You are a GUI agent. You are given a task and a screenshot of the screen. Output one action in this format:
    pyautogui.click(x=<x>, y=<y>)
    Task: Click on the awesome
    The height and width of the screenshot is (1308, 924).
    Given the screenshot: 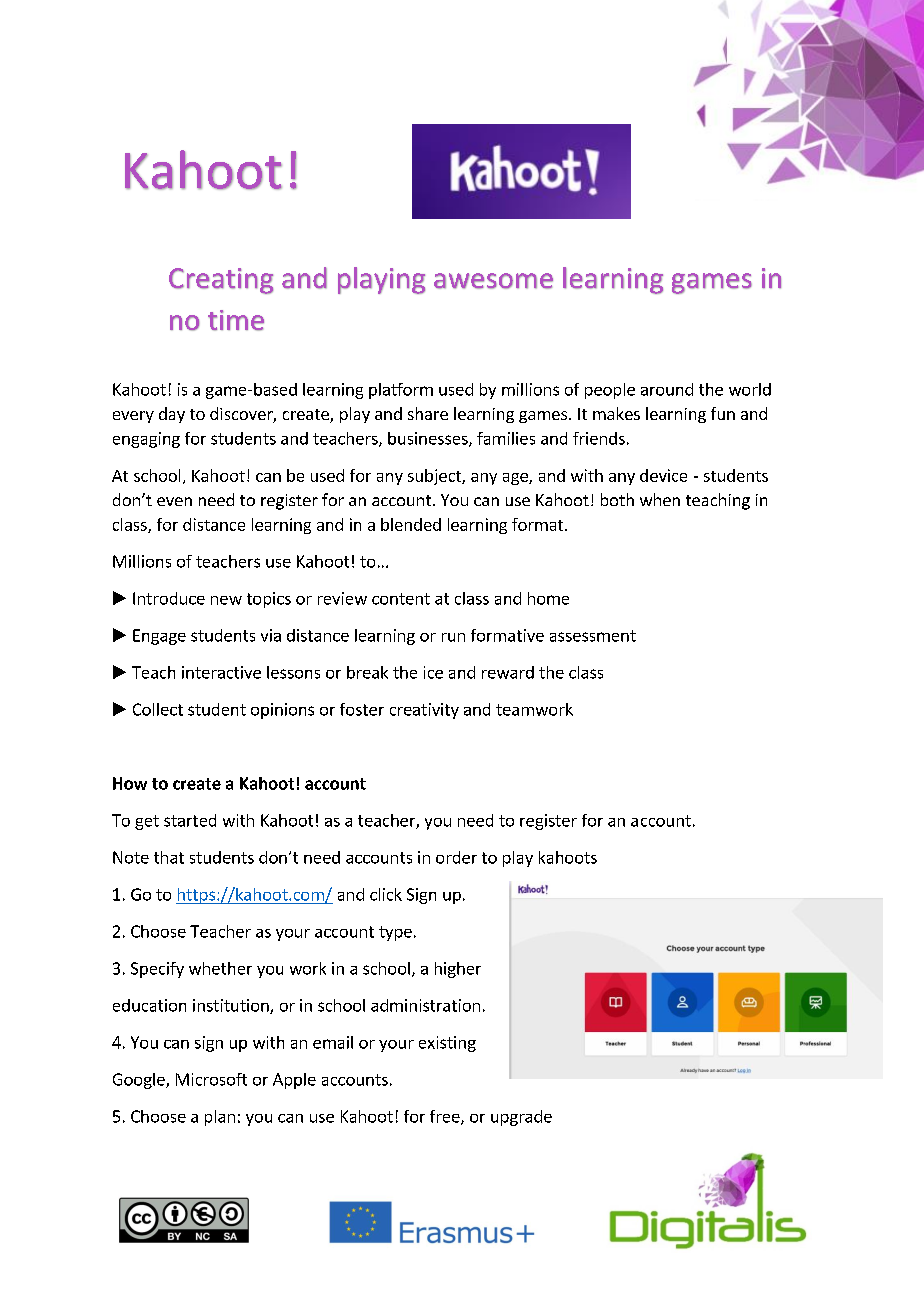 What is the action you would take?
    pyautogui.click(x=493, y=281)
